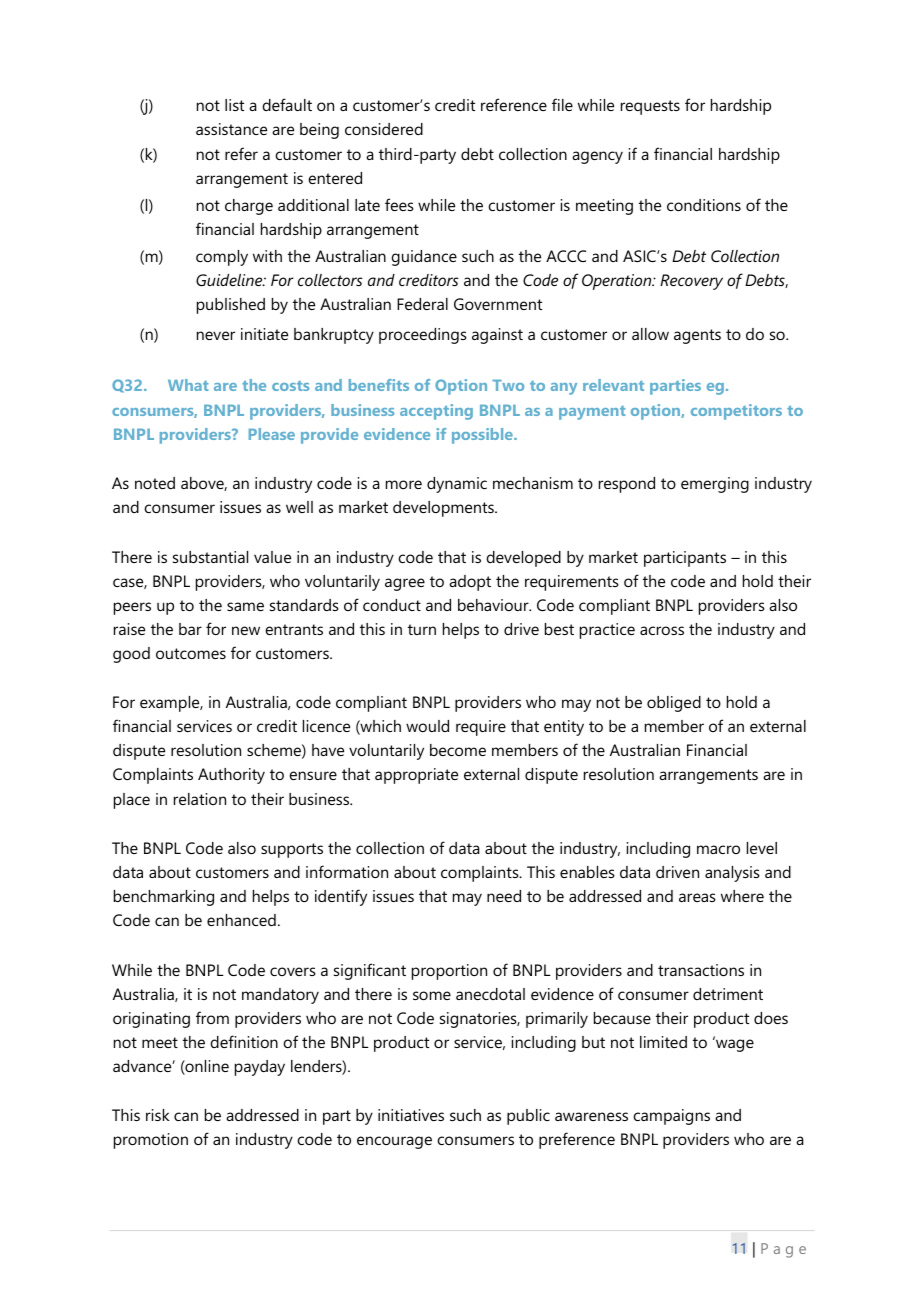 This screenshot has height=1308, width=924. What do you see at coordinates (650, 107) in the screenshot?
I see `requests` at bounding box center [650, 107].
